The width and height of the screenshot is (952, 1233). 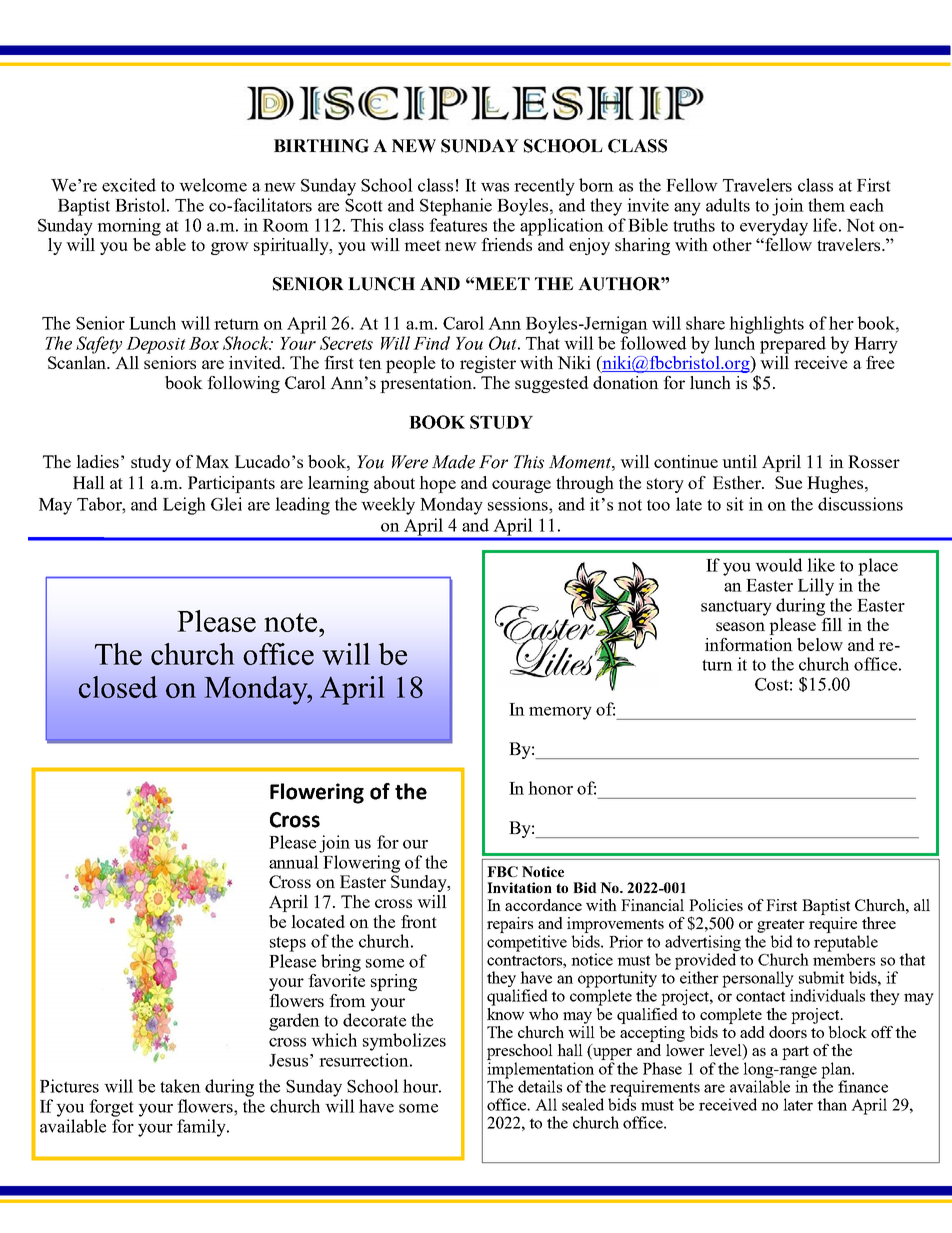 I want to click on Leigh, so click(x=184, y=506).
